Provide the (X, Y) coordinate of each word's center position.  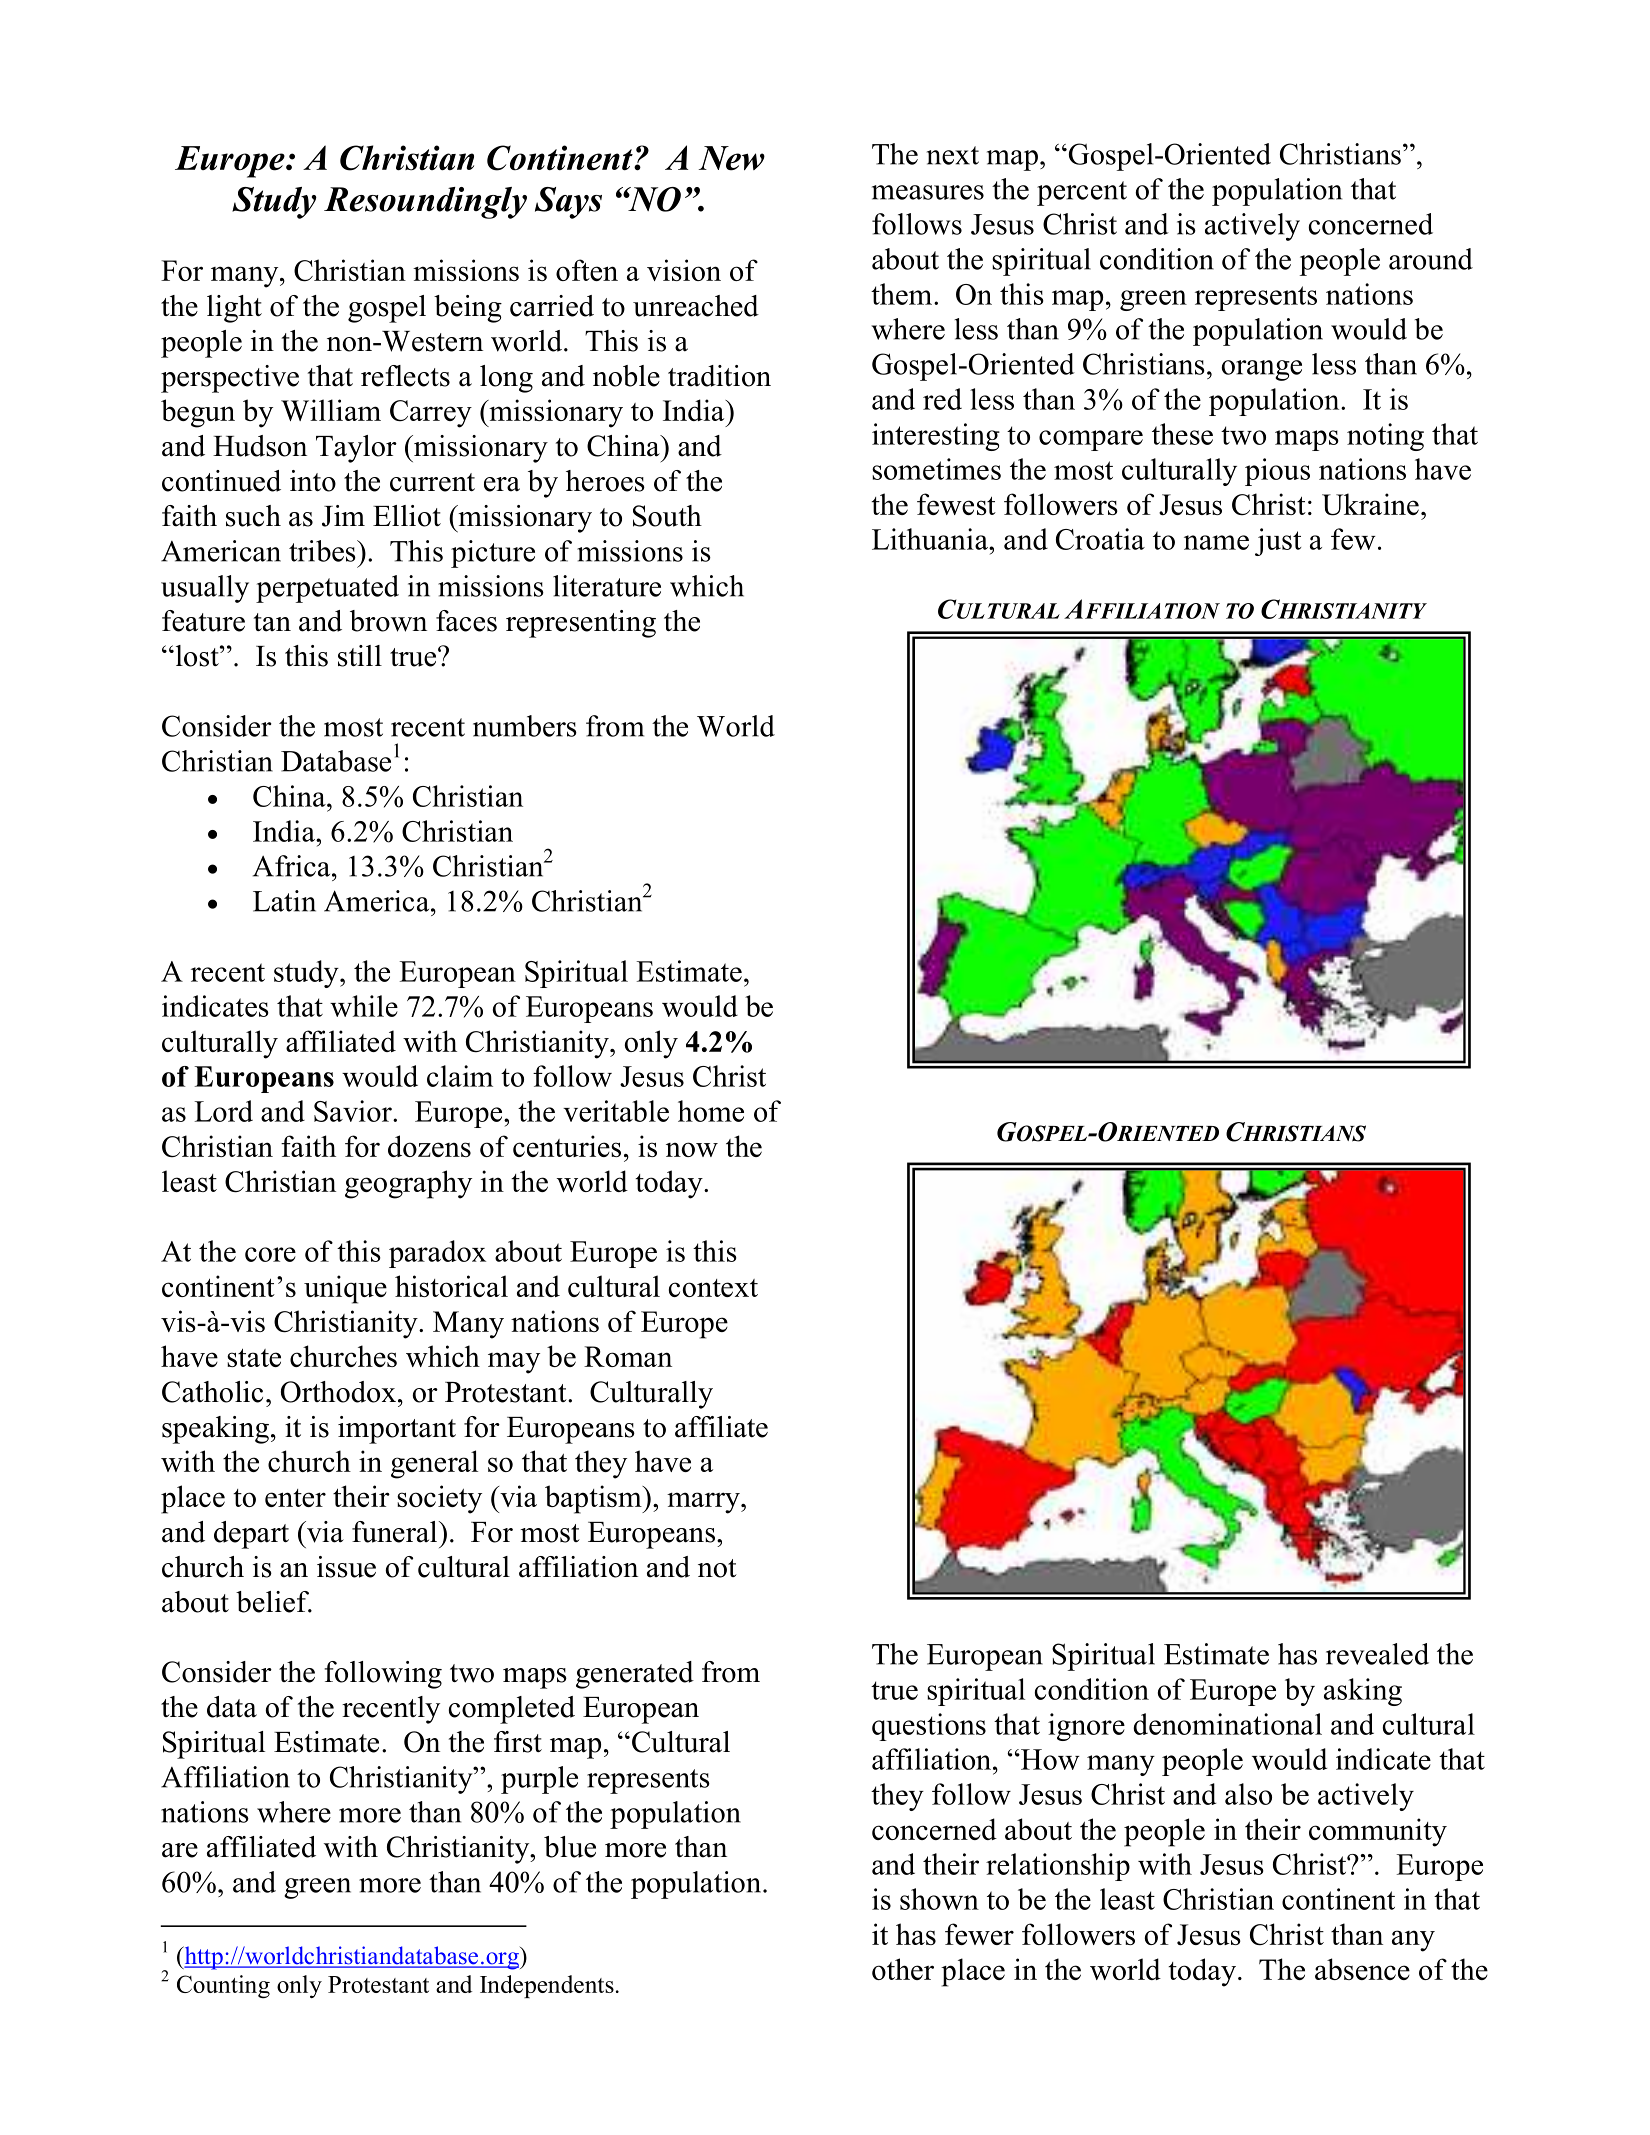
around (1431, 259)
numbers (525, 726)
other (903, 1969)
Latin (284, 901)
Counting (223, 1986)
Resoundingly (425, 203)
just (1278, 542)
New (732, 158)
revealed (1377, 1654)
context (713, 1288)
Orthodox (338, 1392)
